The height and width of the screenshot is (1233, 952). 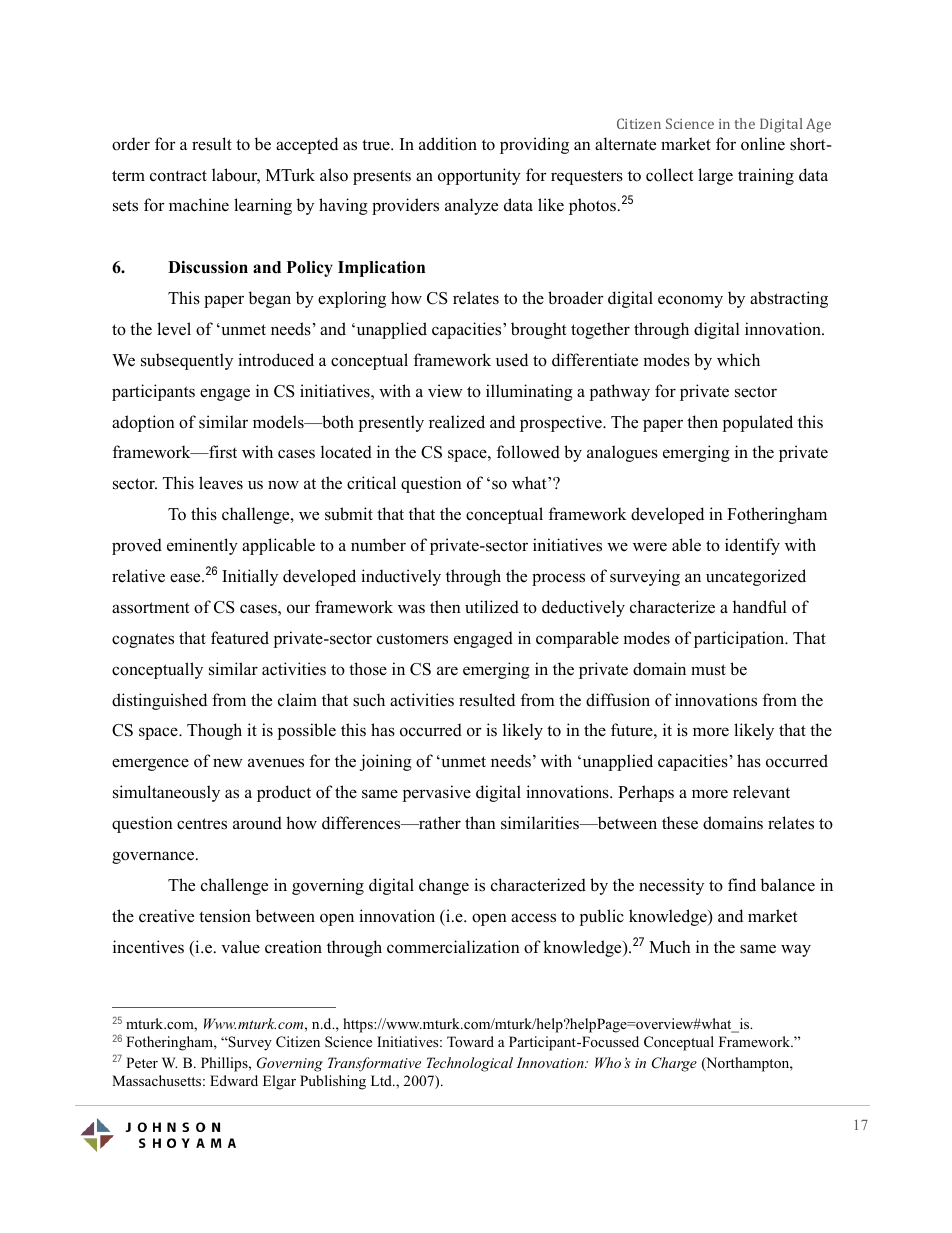 What do you see at coordinates (199, 205) in the screenshot?
I see `machine` at bounding box center [199, 205].
